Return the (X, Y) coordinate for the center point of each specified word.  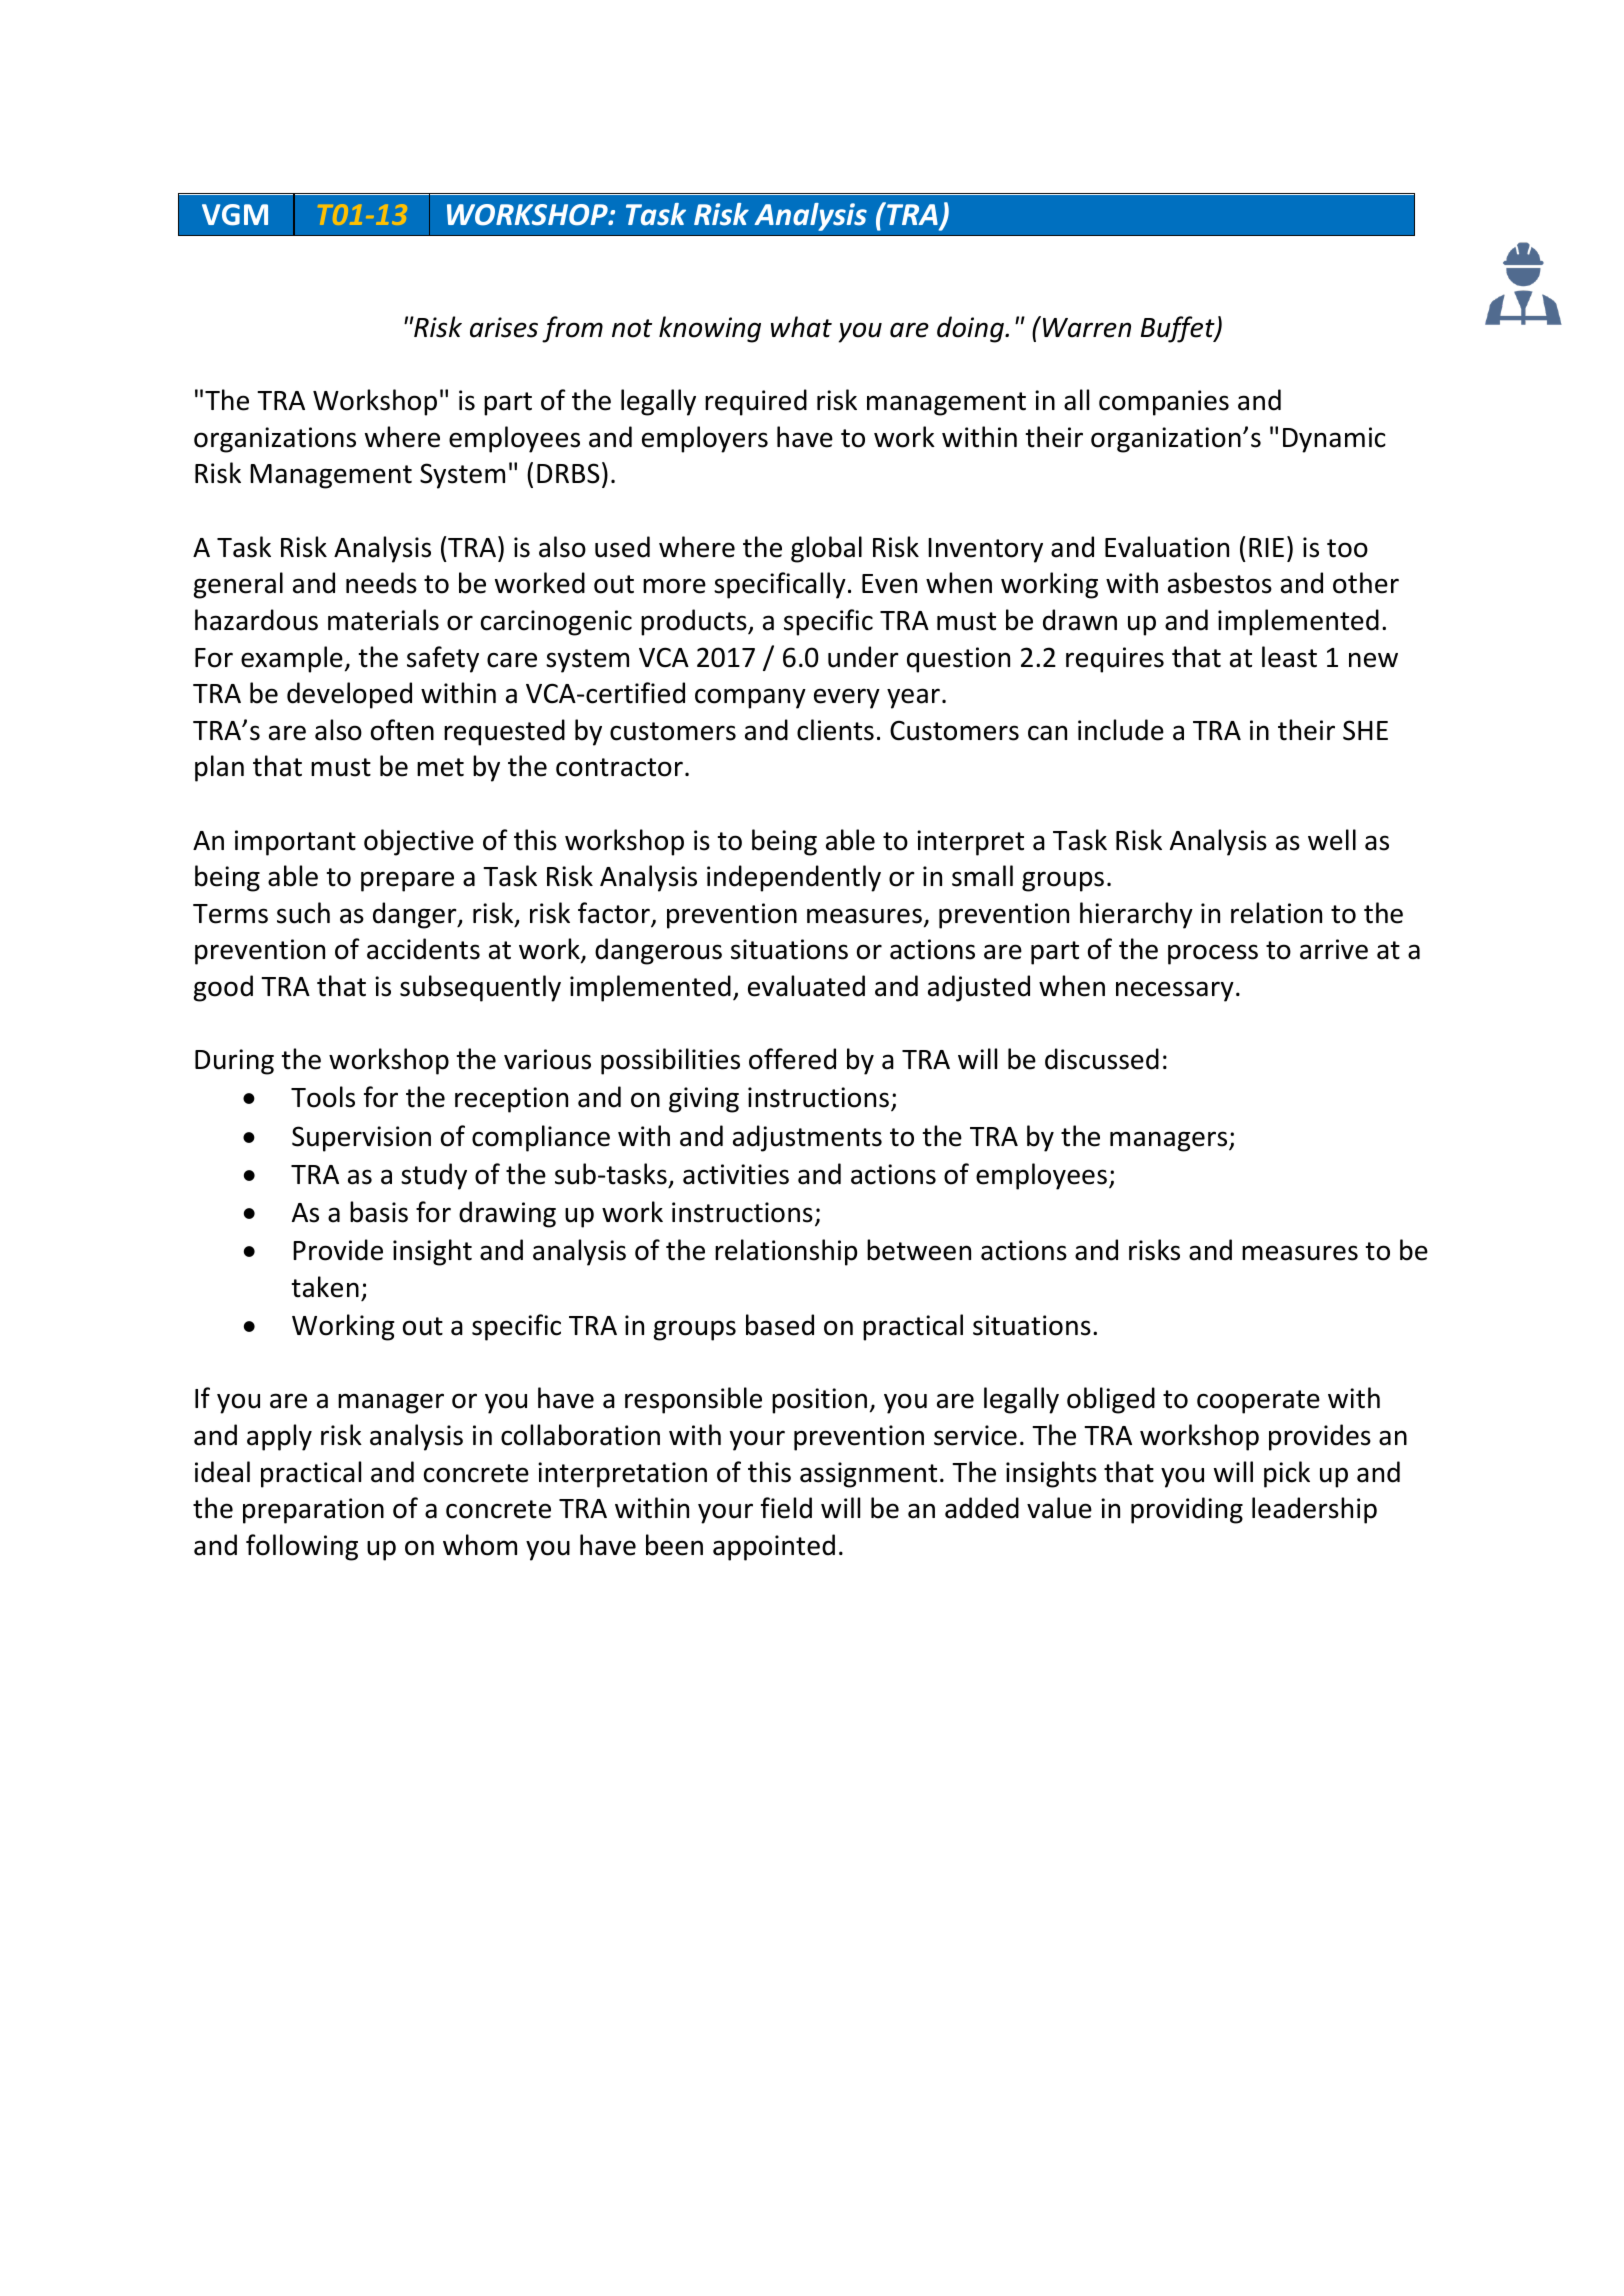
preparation (313, 1511)
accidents (423, 949)
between (919, 1250)
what (801, 327)
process (1213, 954)
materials (383, 620)
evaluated (806, 986)
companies (1164, 403)
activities (736, 1174)
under (863, 657)
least (1289, 657)
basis (379, 1212)
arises (504, 327)
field (786, 1508)
